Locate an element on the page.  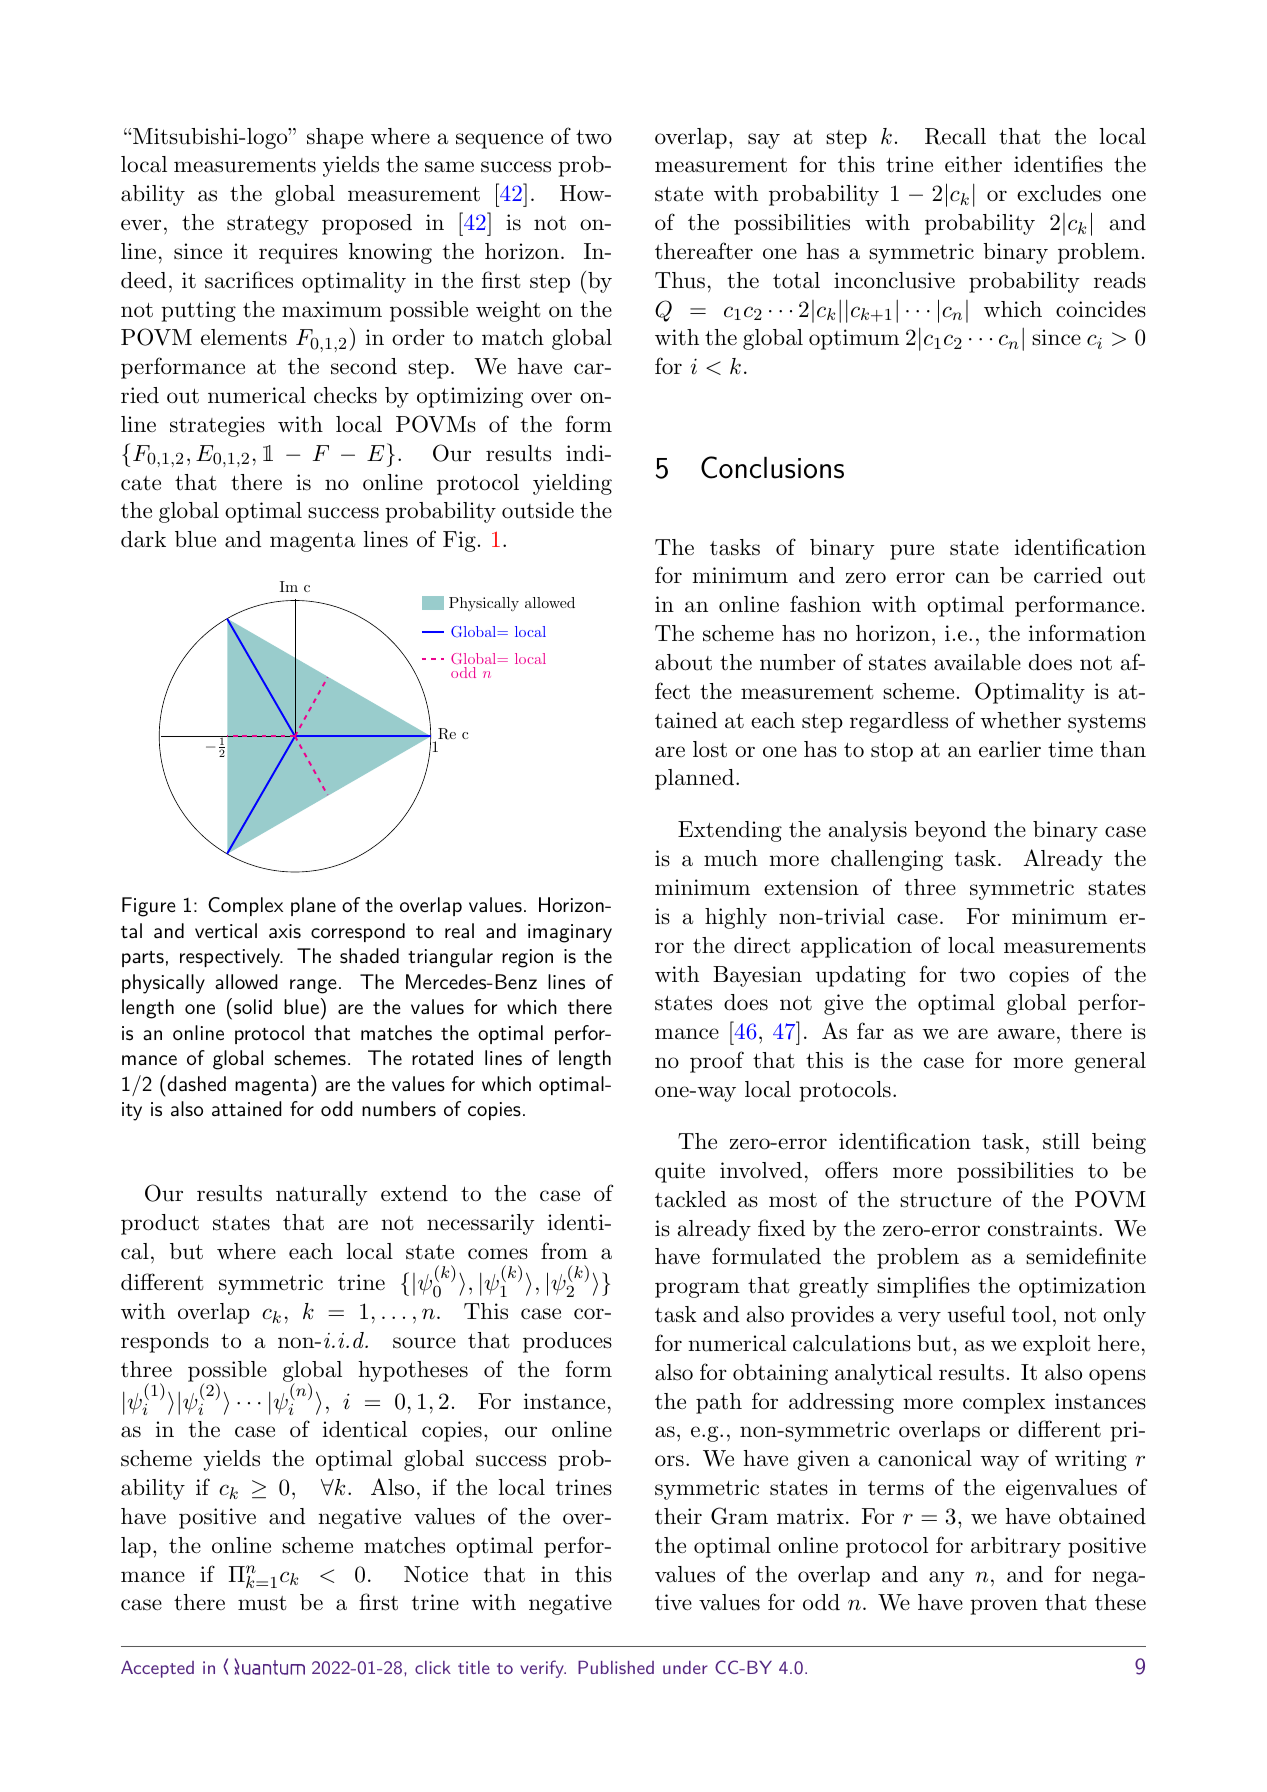
strategy is located at coordinates (268, 225).
